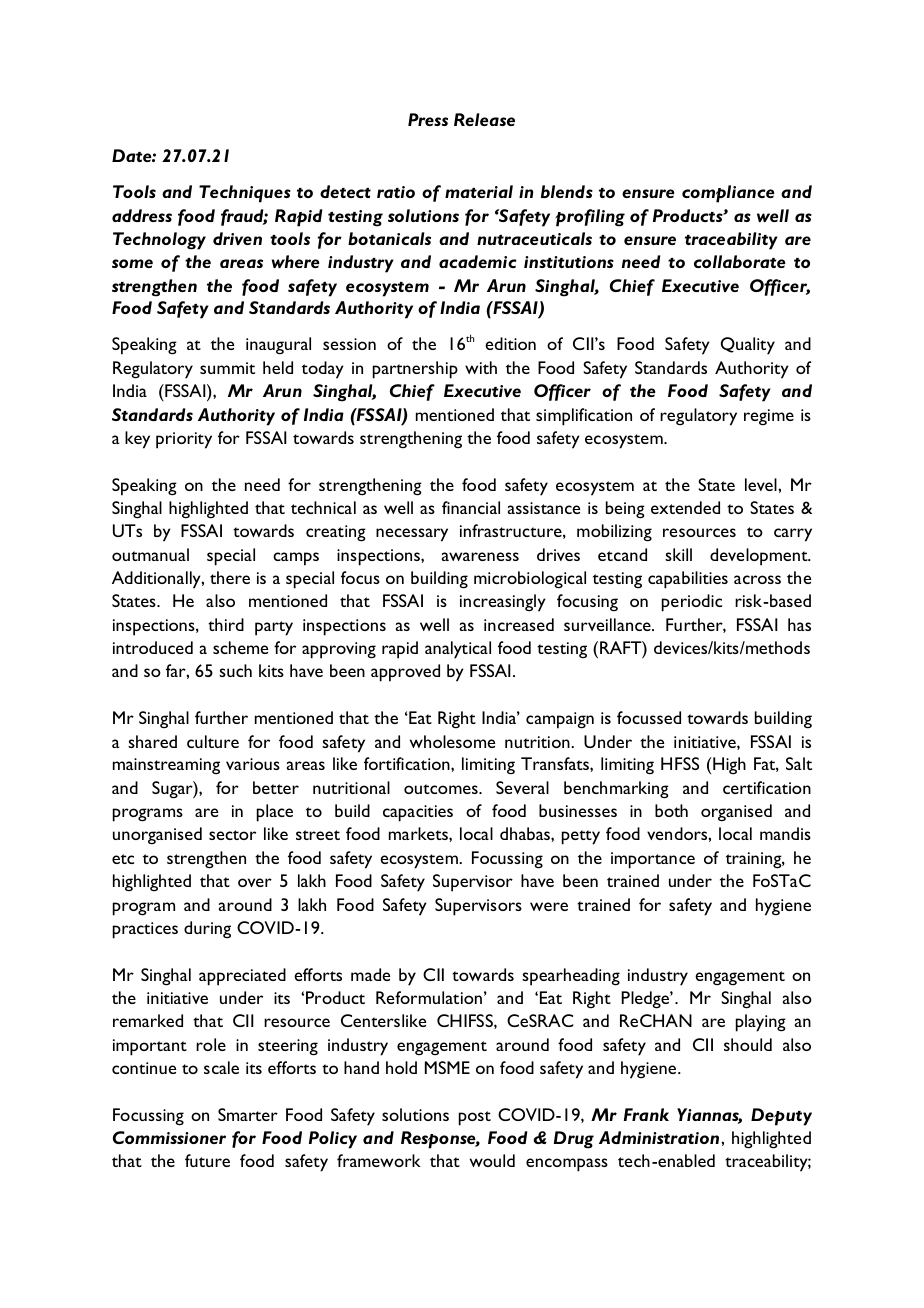 This screenshot has height=1308, width=924. I want to click on future, so click(207, 1160).
